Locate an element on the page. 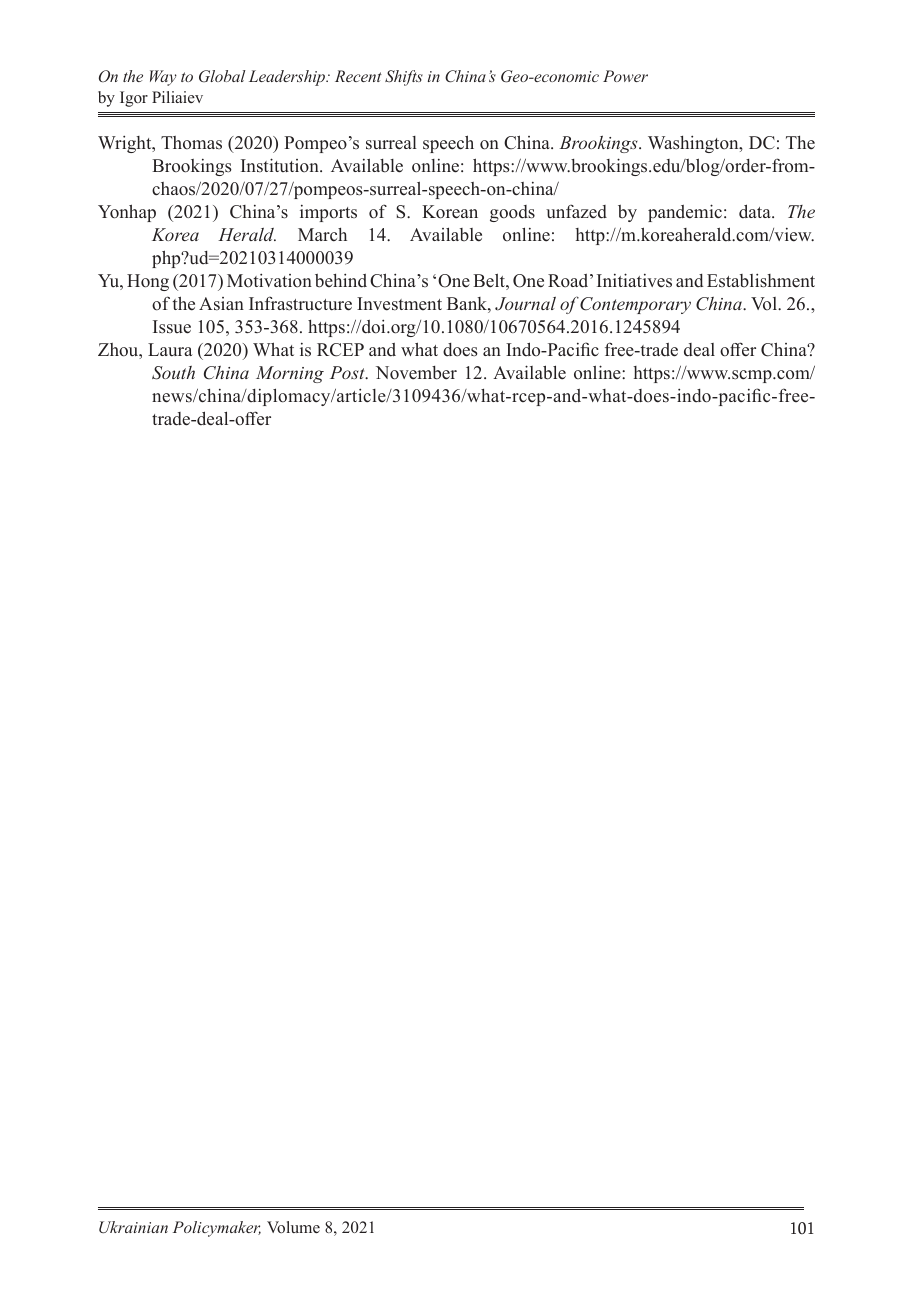 The height and width of the image is (1305, 924). Washington is located at coordinates (694, 144).
